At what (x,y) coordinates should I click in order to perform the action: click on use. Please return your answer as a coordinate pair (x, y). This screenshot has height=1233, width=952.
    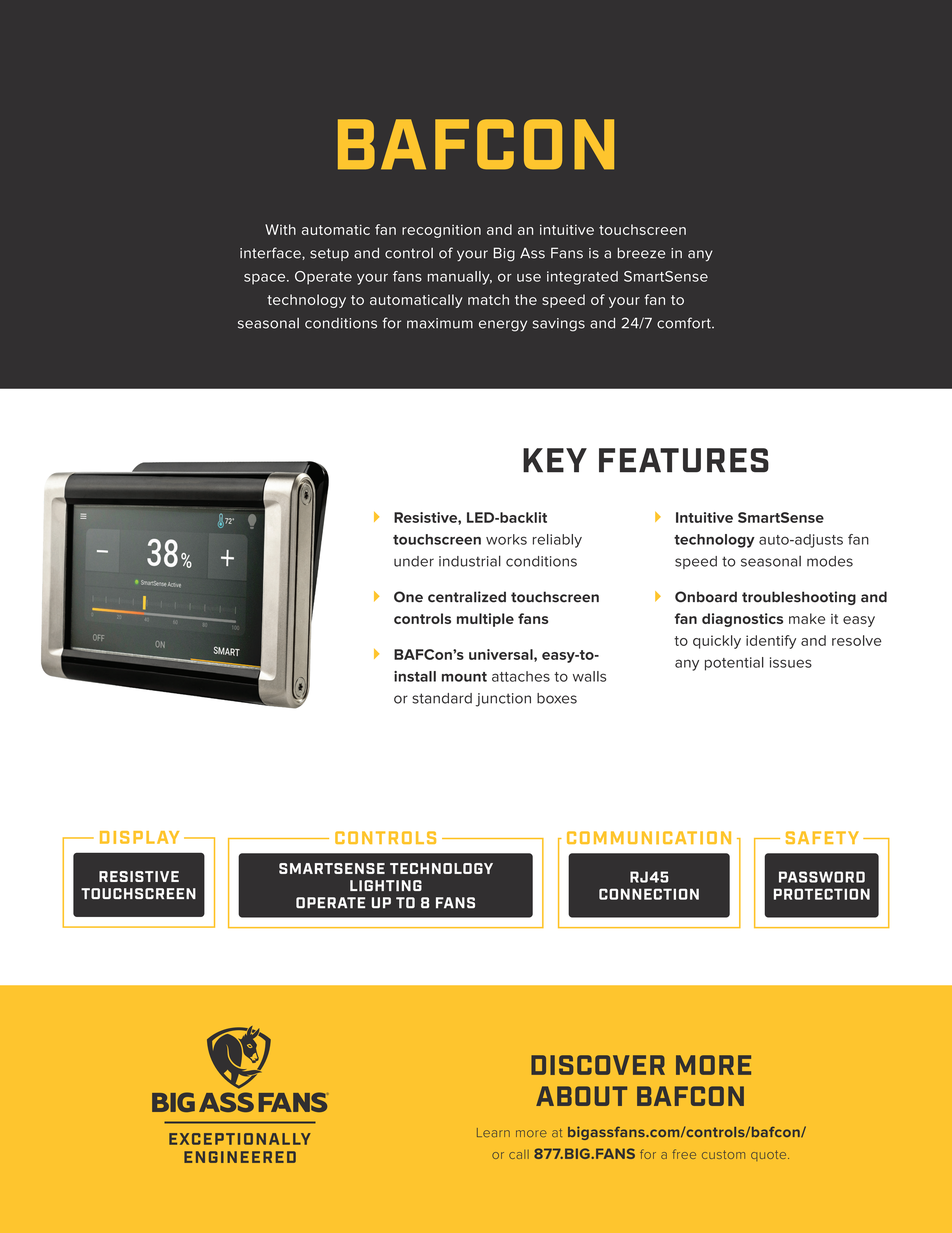
    Looking at the image, I should click on (529, 277).
